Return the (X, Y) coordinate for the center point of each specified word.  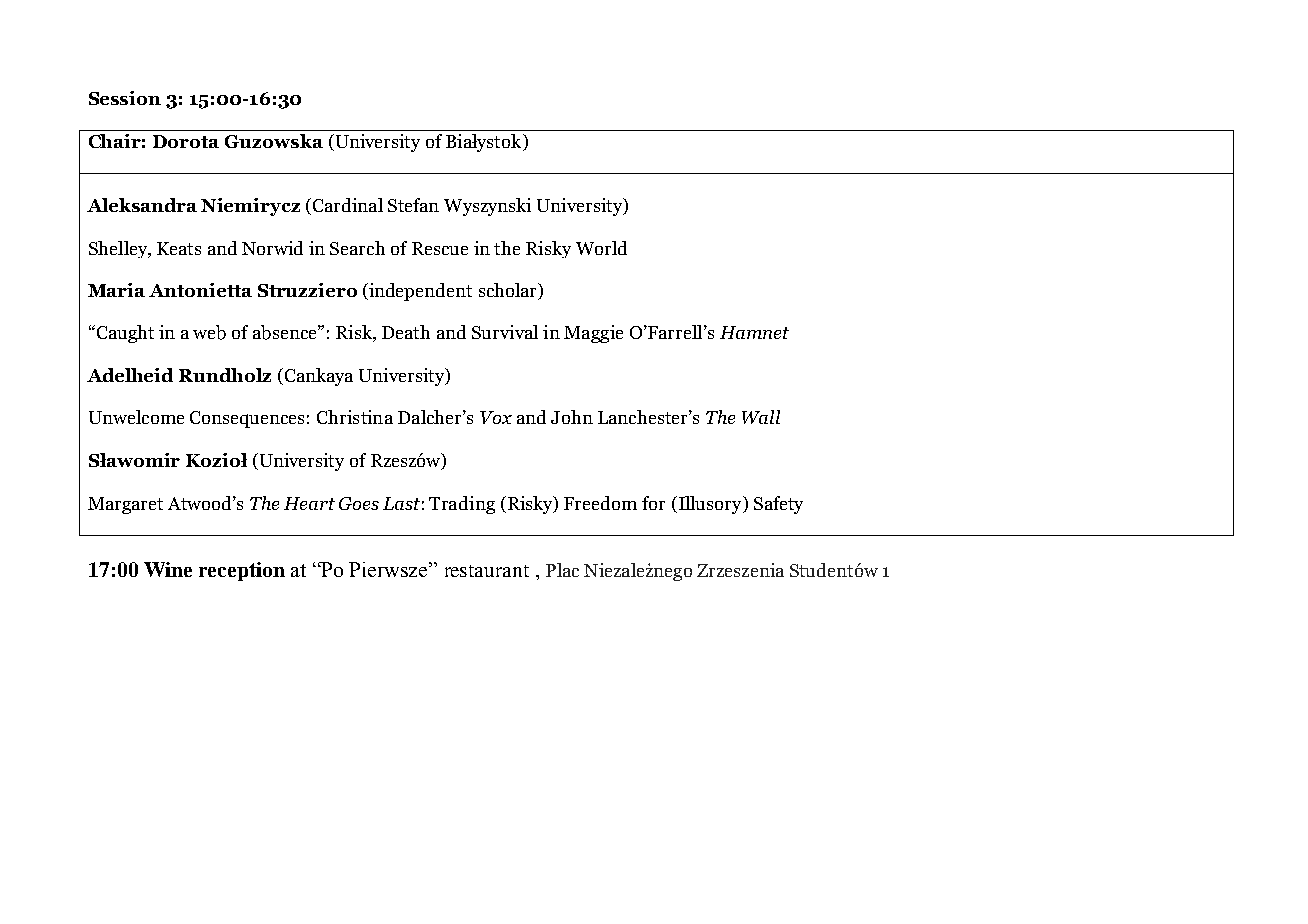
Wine (168, 569)
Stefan (413, 205)
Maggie (593, 334)
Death (406, 332)
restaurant (487, 571)
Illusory (710, 505)
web (209, 332)
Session (125, 98)
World (601, 248)
